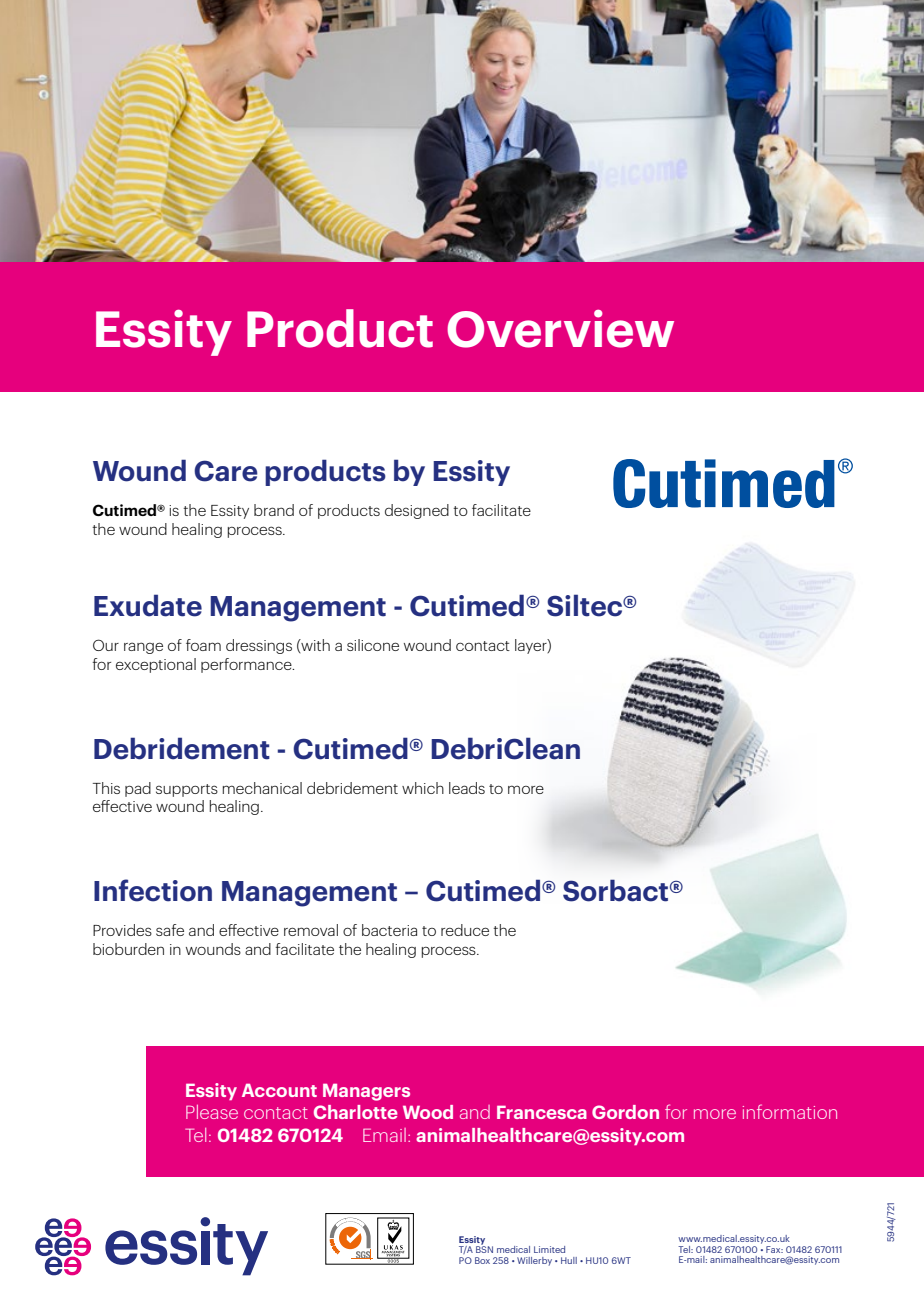 The width and height of the screenshot is (924, 1308). I want to click on Hull, so click(569, 1260).
